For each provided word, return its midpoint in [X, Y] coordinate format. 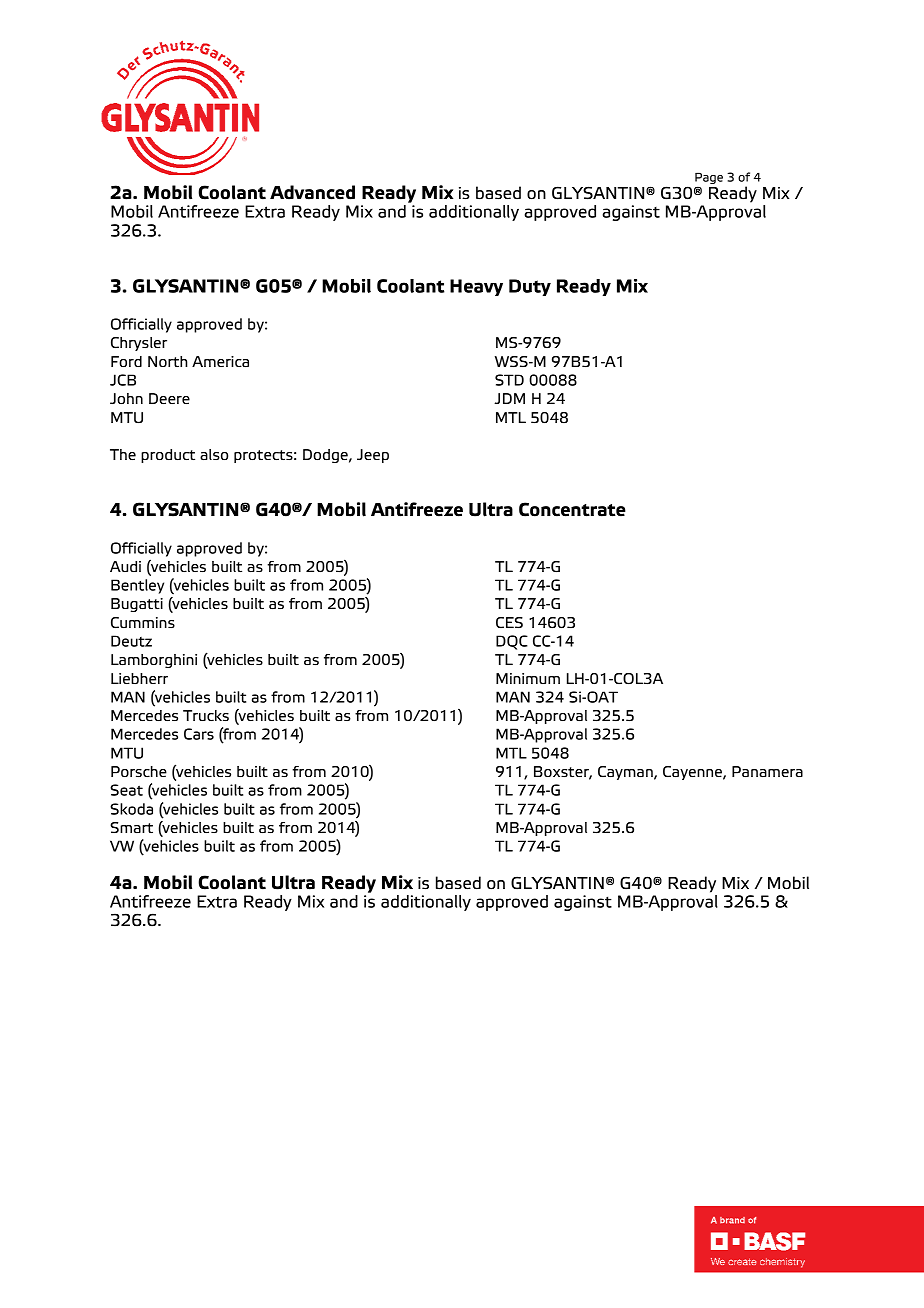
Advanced [312, 192]
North [168, 361]
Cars [199, 734]
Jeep [373, 456]
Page [709, 179]
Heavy [476, 287]
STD [509, 380]
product [168, 456]
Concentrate [572, 509]
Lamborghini [154, 661]
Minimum [528, 678]
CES [509, 623]
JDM [509, 398]
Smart [131, 828]
